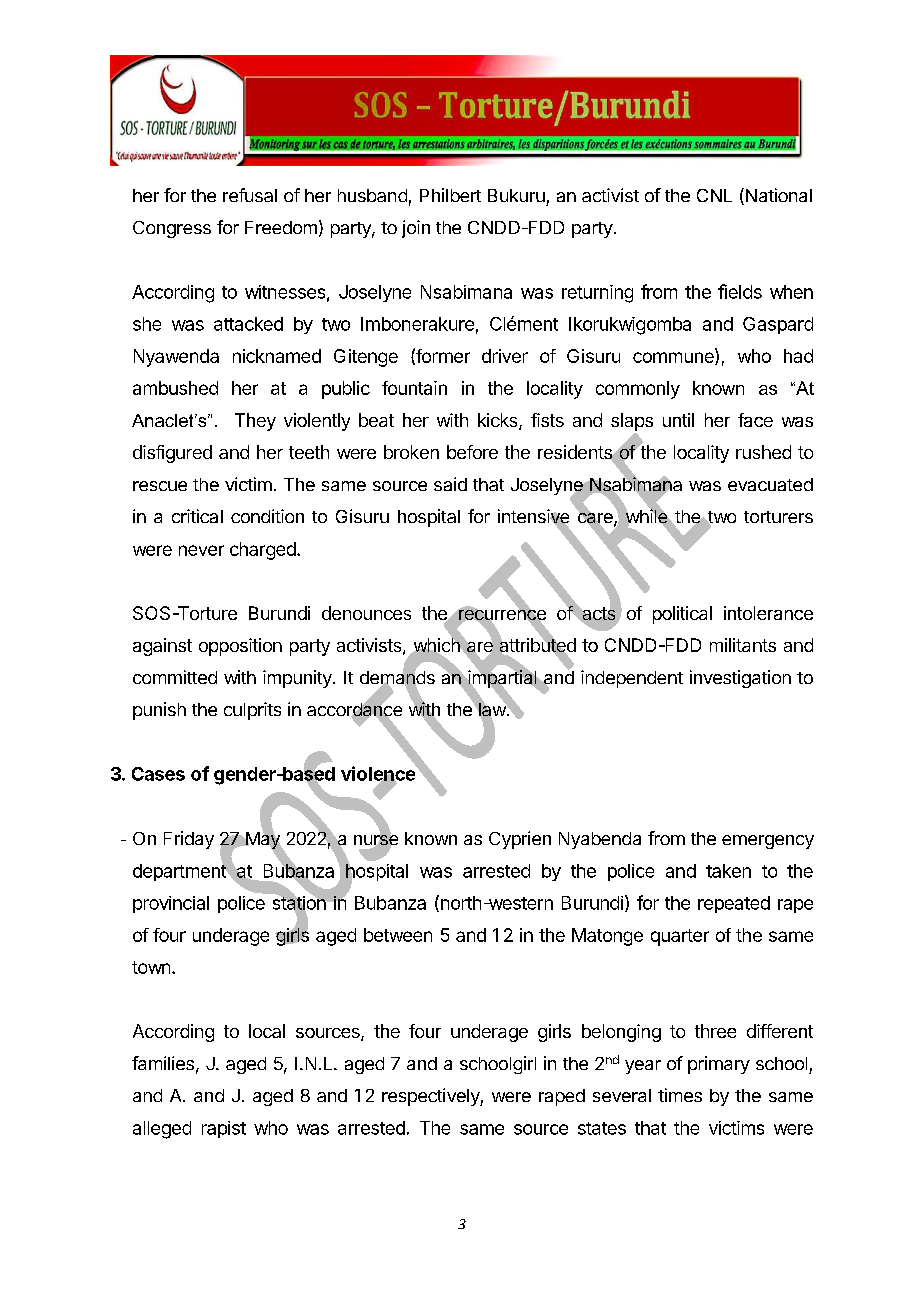 The image size is (924, 1307). What do you see at coordinates (416, 229) in the image?
I see `join` at bounding box center [416, 229].
